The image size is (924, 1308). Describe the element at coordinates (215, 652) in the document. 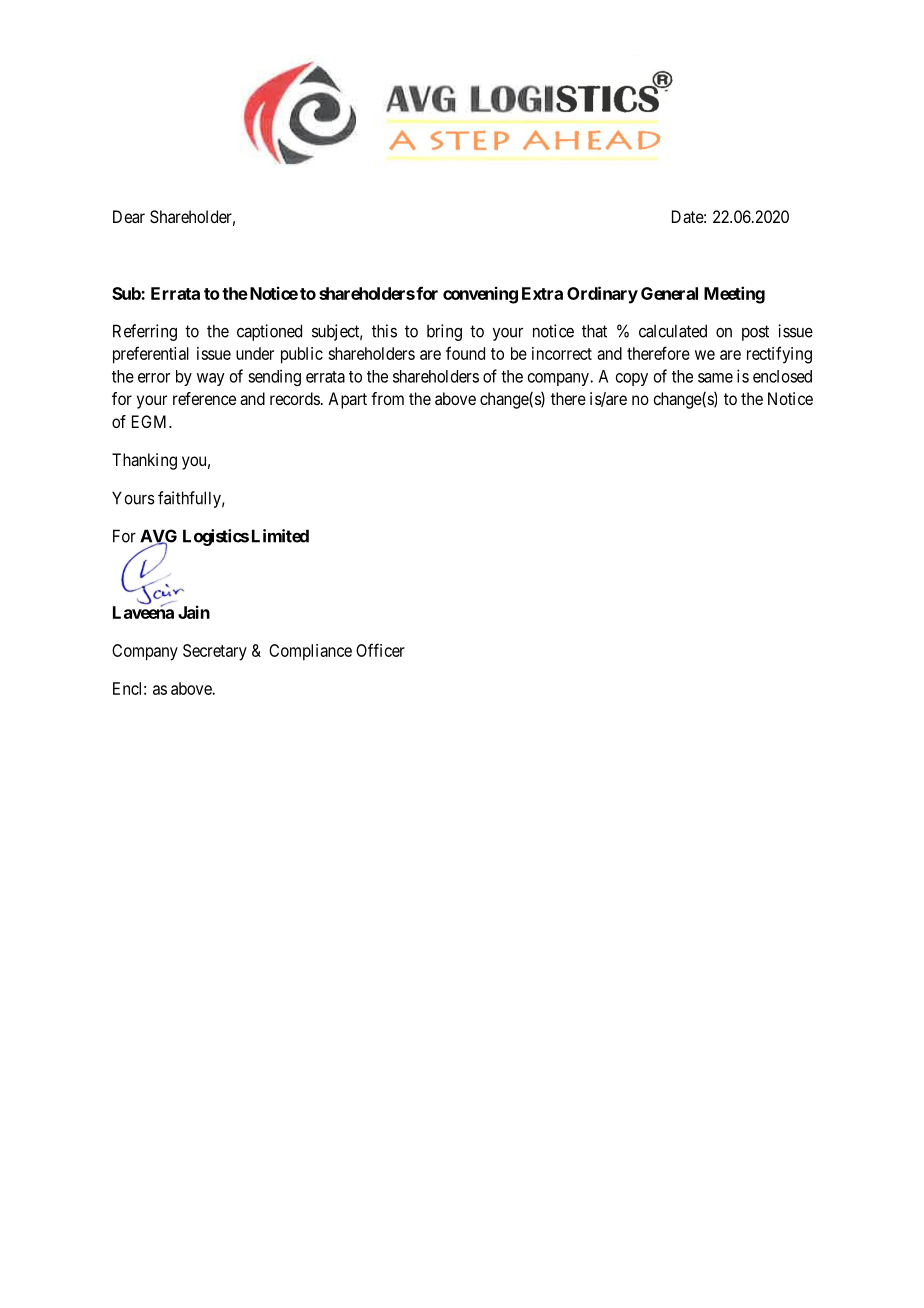

I see `Secretary` at that location.
